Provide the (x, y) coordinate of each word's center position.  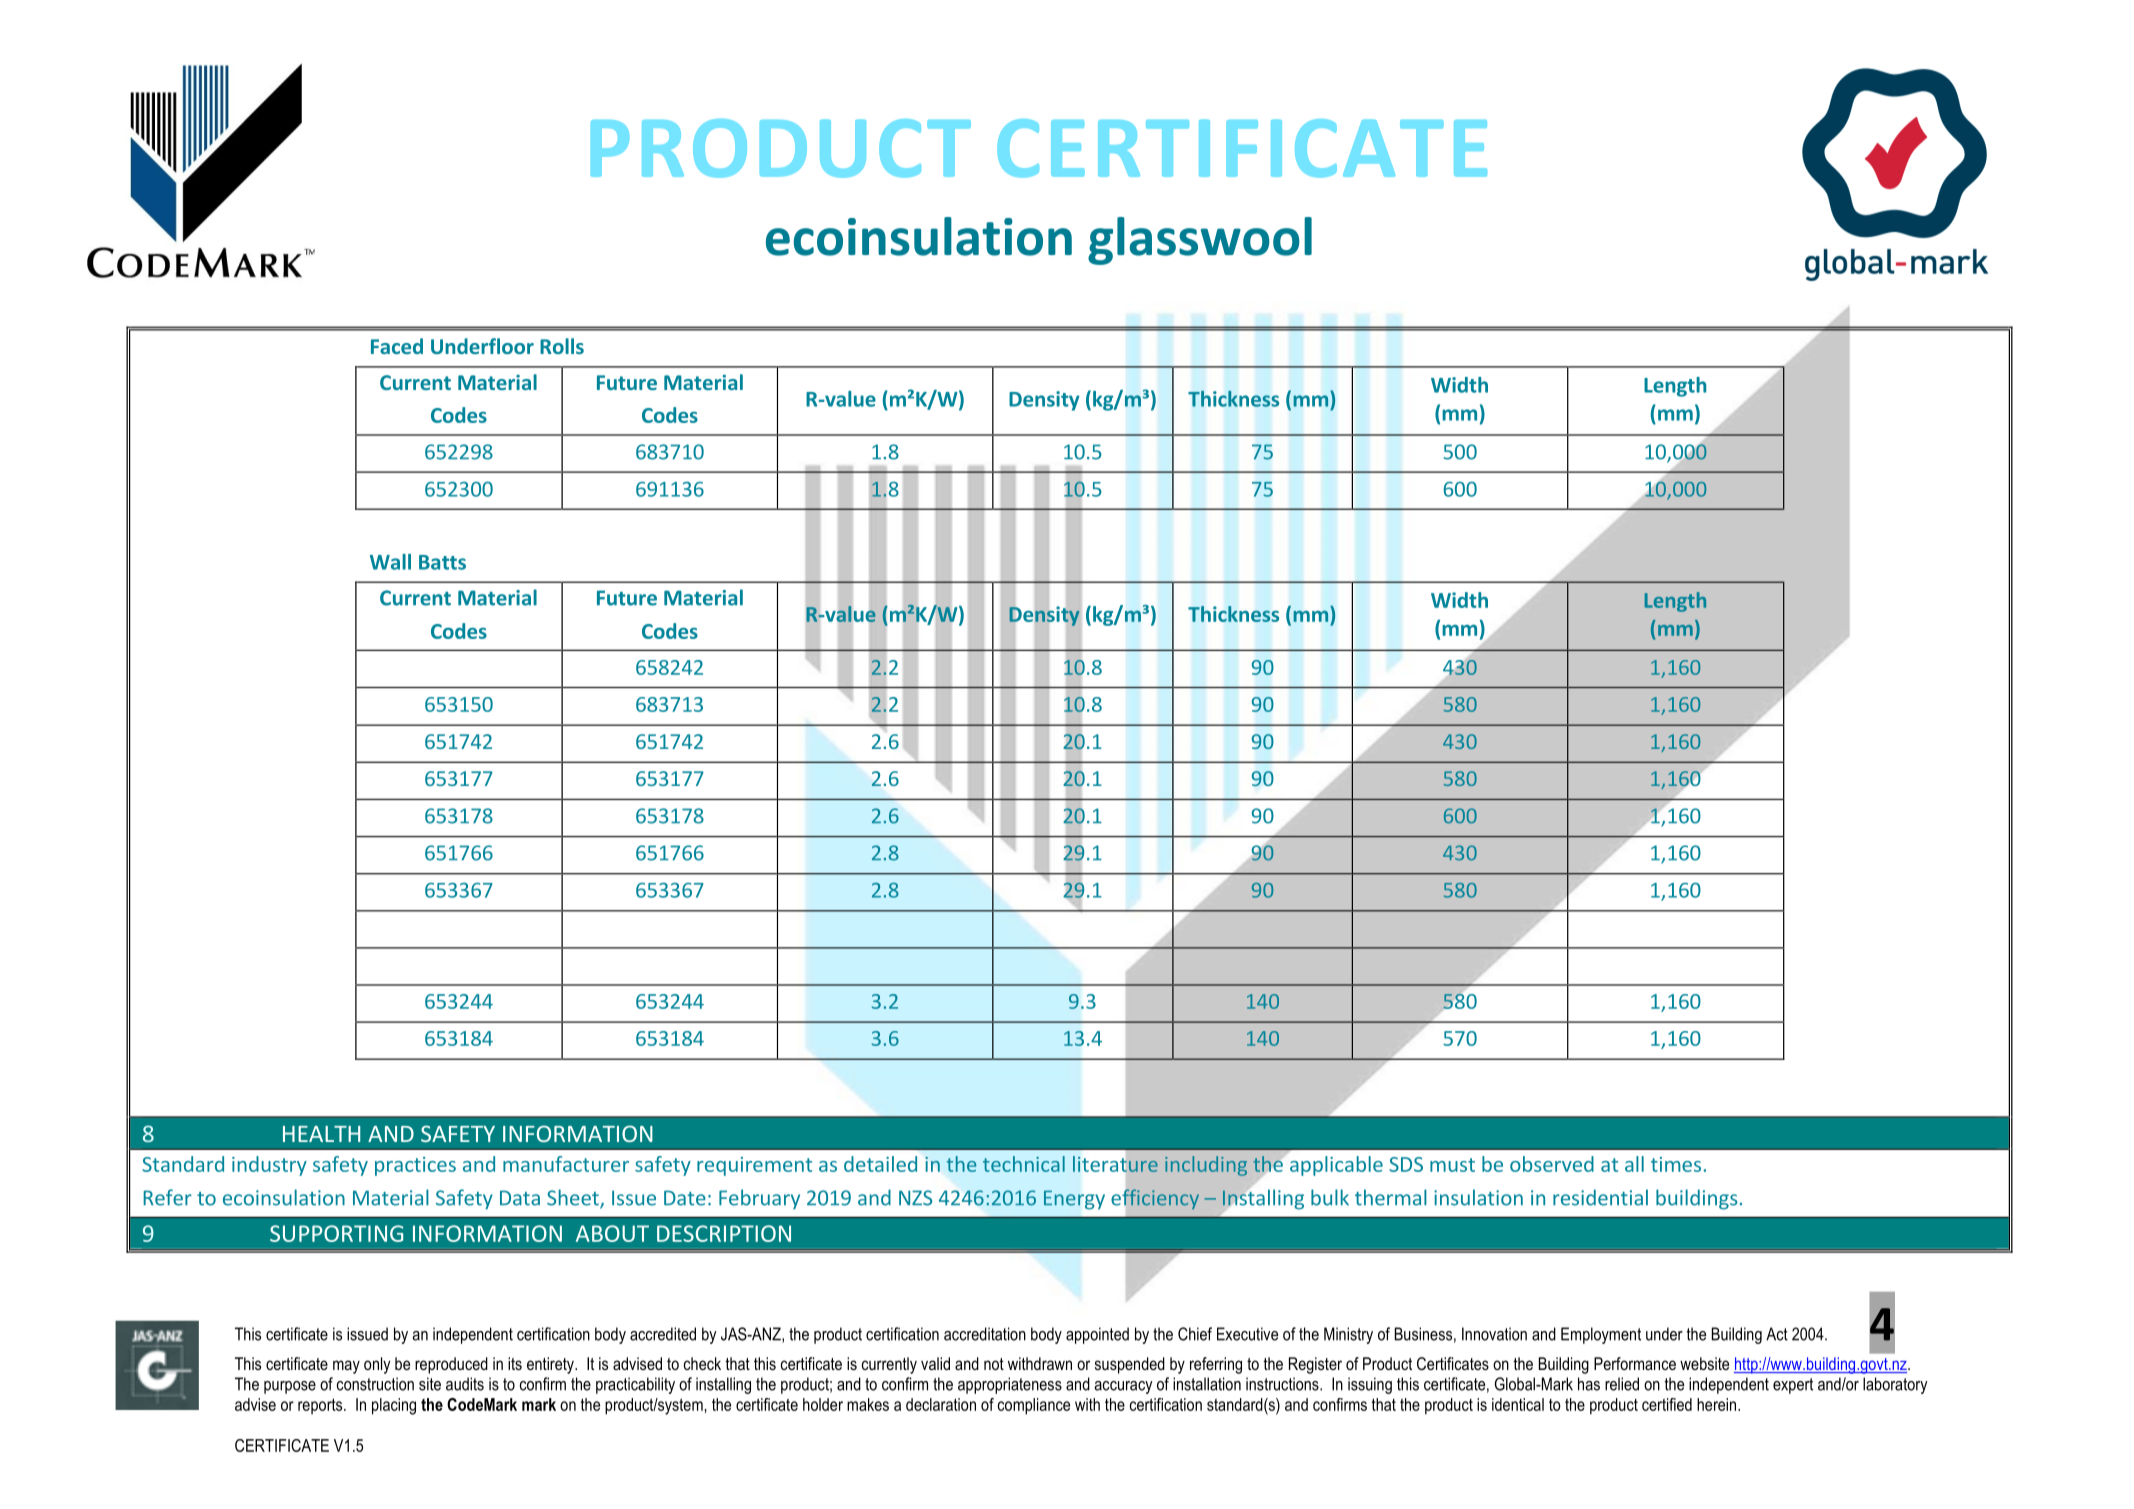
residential (1600, 1197)
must (1452, 1165)
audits (465, 1384)
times (1676, 1164)
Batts (442, 562)
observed (1552, 1164)
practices (415, 1166)
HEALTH (321, 1134)
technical (1024, 1164)
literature (1115, 1164)
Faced (397, 346)
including (1206, 1166)
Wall (390, 562)
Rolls (562, 346)
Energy (1074, 1199)
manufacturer (566, 1164)
